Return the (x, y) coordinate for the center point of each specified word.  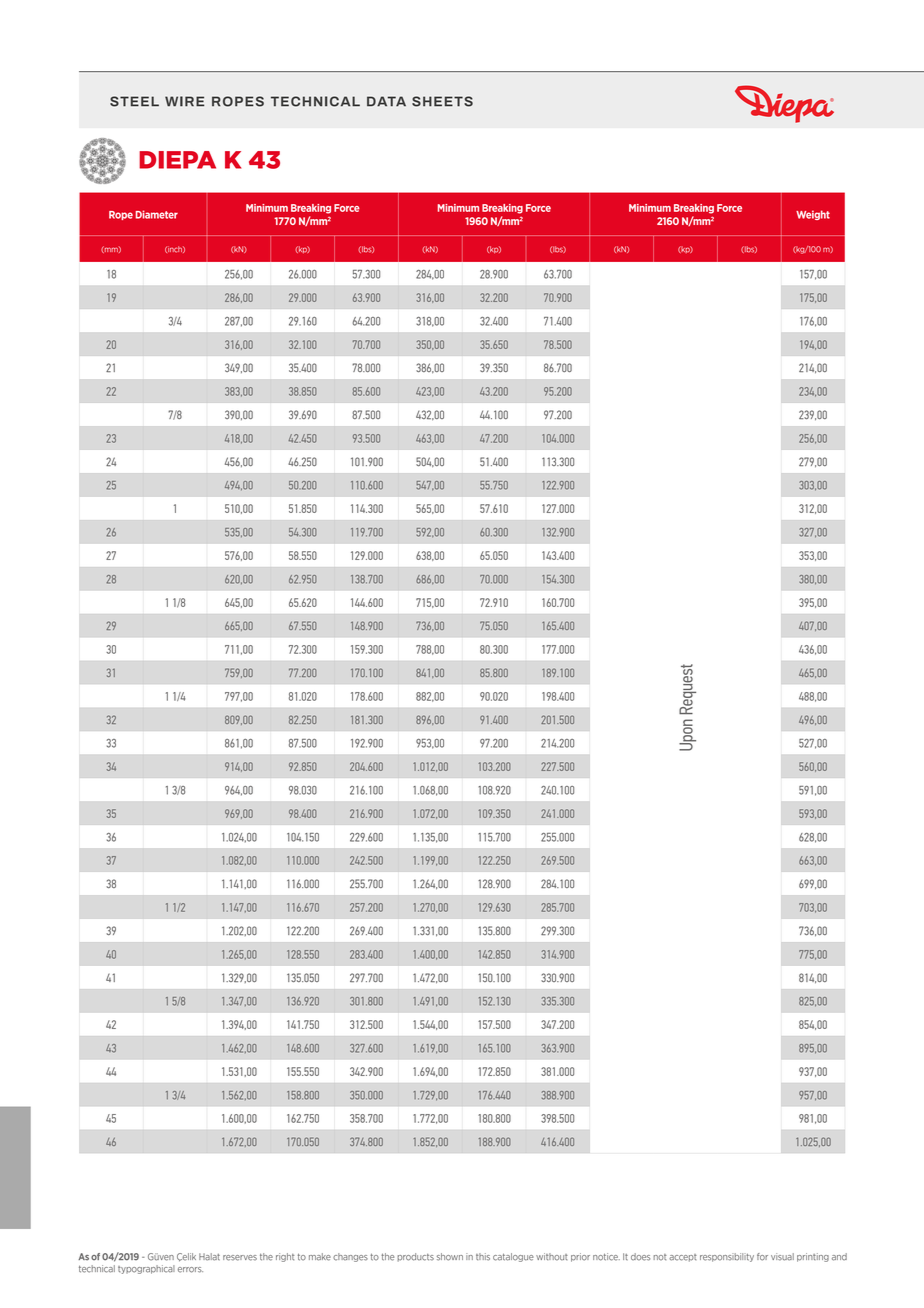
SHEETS (442, 101)
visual (782, 1257)
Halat (209, 1257)
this (483, 1257)
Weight (813, 215)
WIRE (184, 101)
